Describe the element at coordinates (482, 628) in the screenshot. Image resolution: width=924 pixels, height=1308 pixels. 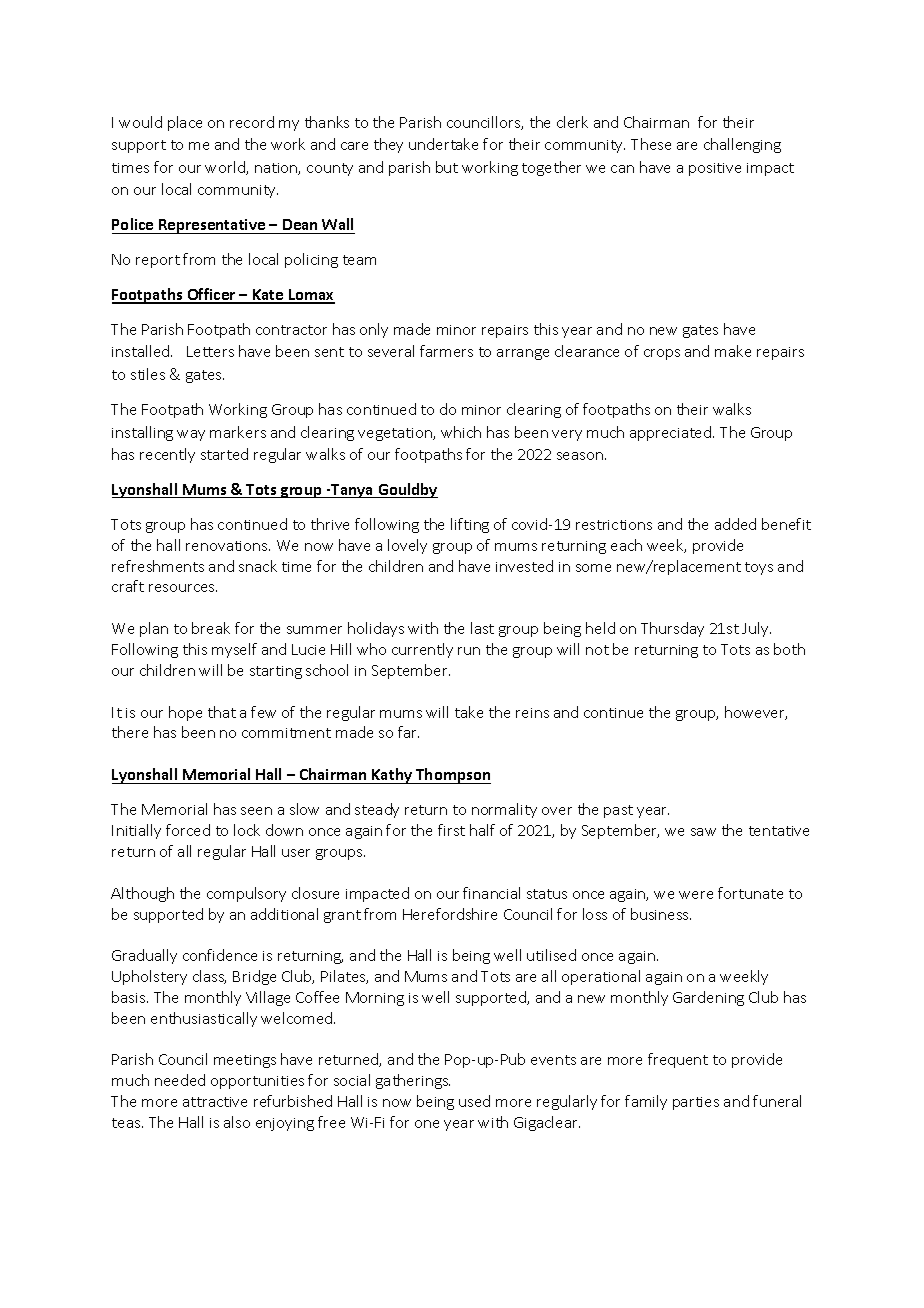
I see `last` at that location.
